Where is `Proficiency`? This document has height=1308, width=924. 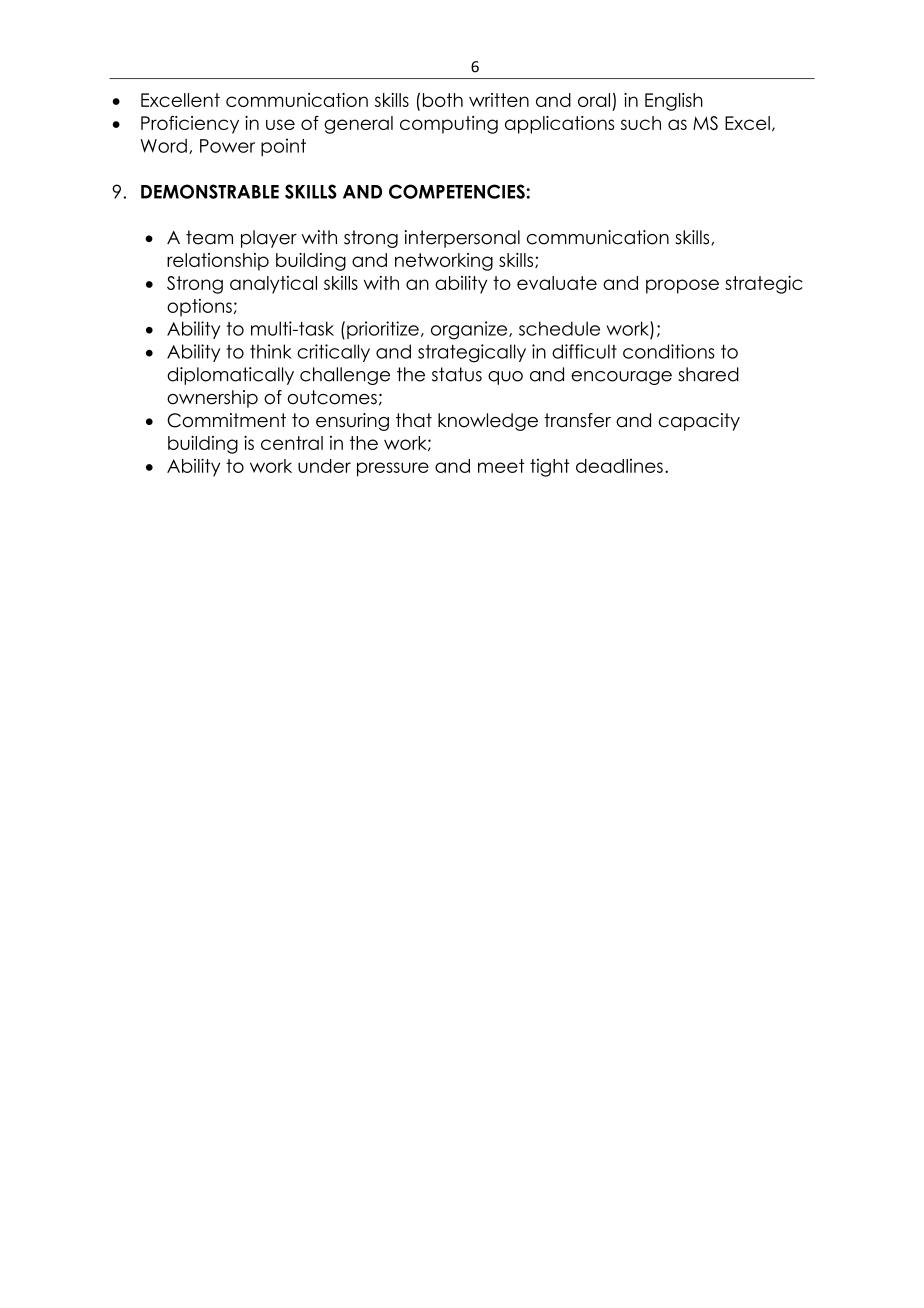 Proficiency is located at coordinates (190, 125).
